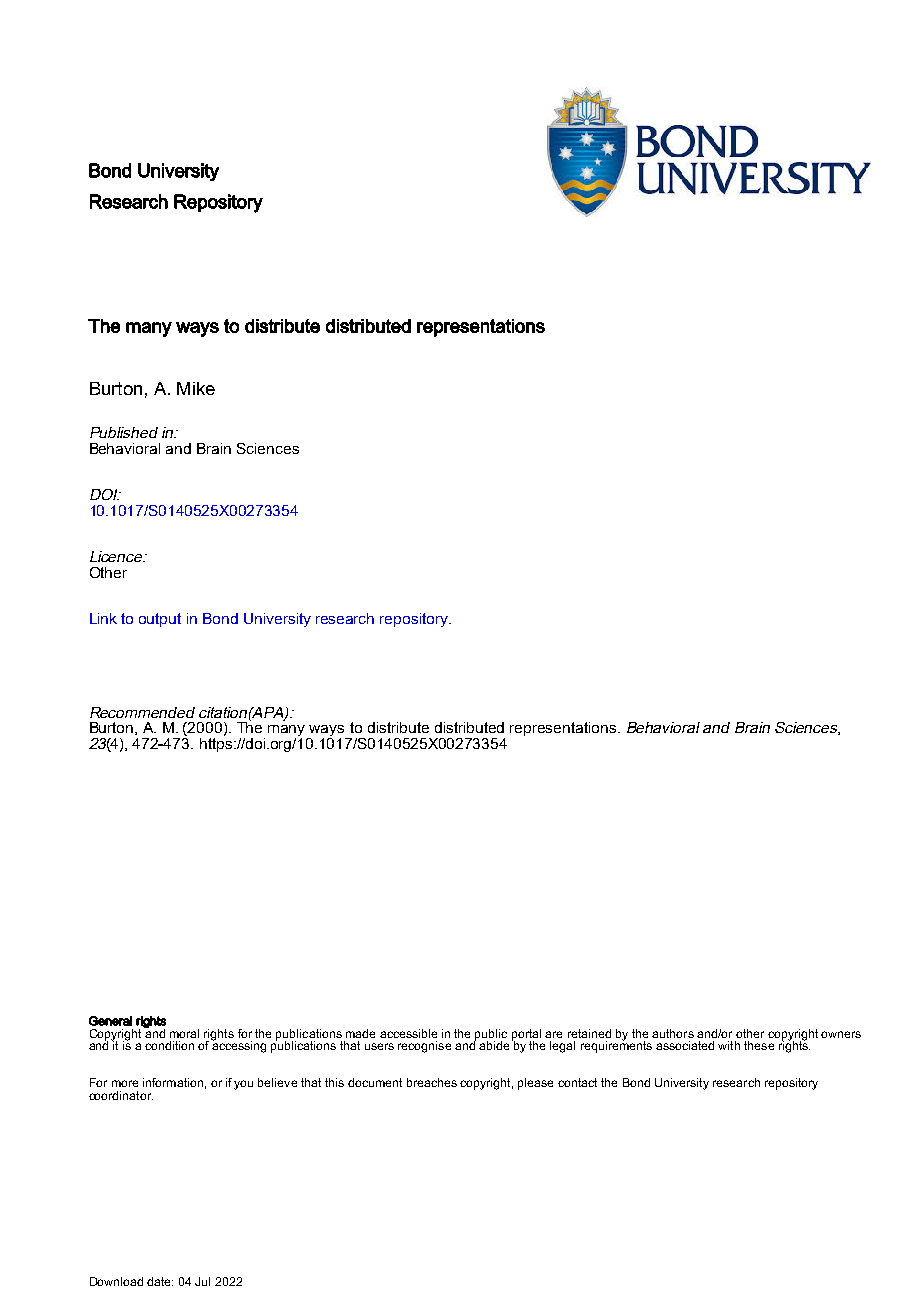  Describe the element at coordinates (103, 618) in the screenshot. I see `Link` at that location.
